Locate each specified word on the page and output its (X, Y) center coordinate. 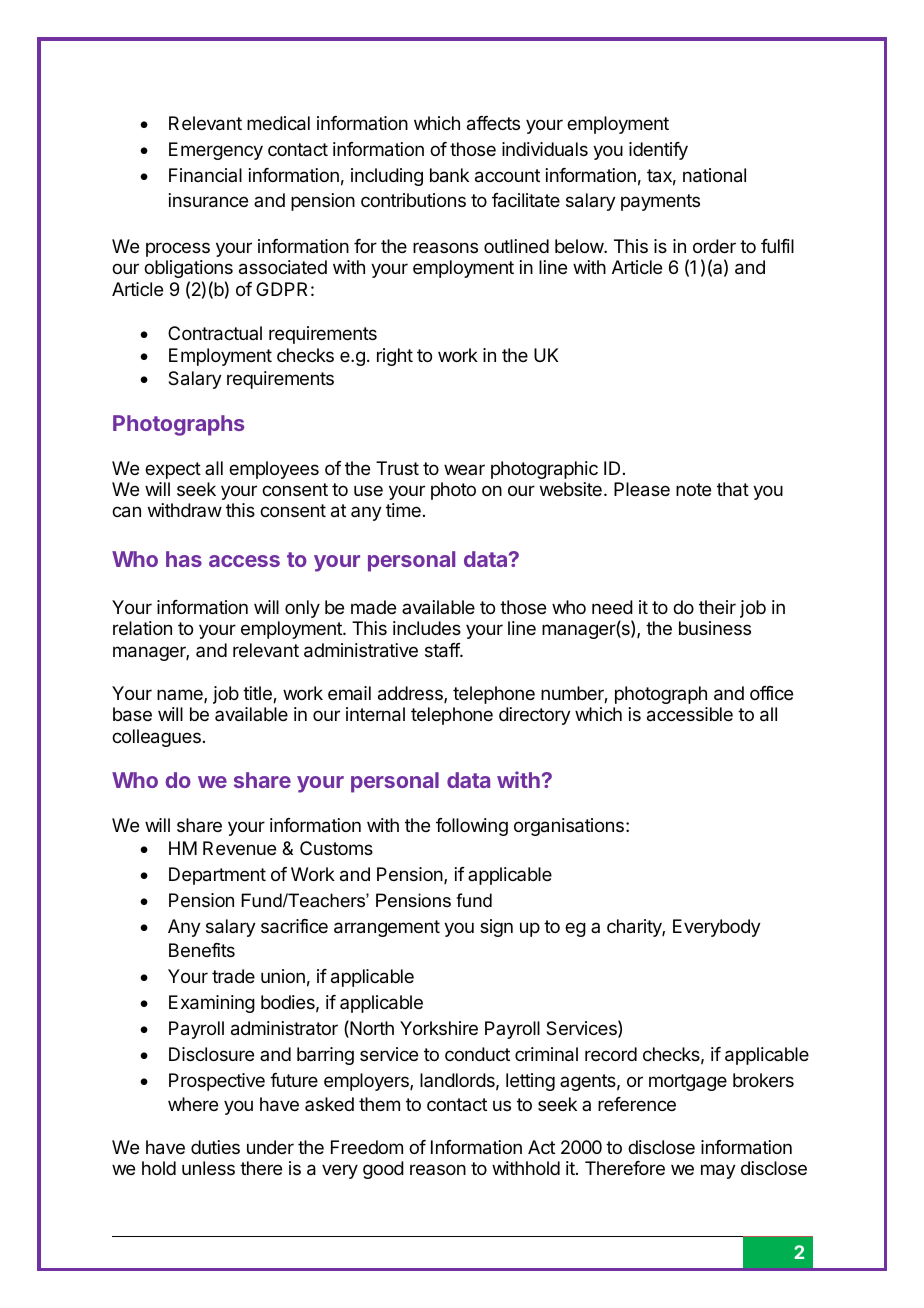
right (395, 357)
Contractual (215, 333)
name (181, 696)
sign (496, 928)
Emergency (216, 151)
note (693, 489)
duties (215, 1147)
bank (449, 175)
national (714, 175)
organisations (569, 827)
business (715, 628)
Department (217, 876)
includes (427, 628)
